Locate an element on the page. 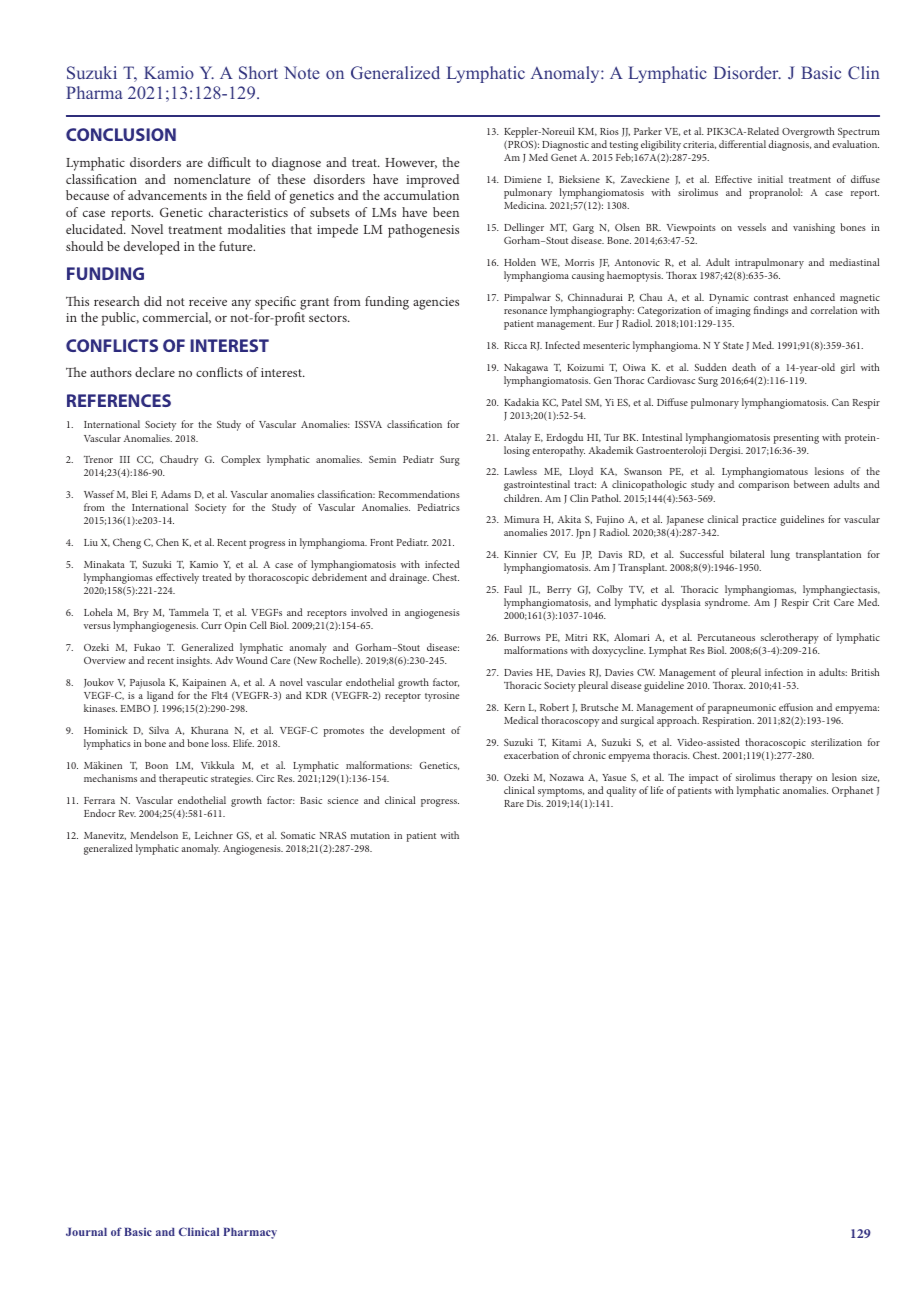 The width and height of the document is (924, 1308). sterilization is located at coordinates (836, 742).
